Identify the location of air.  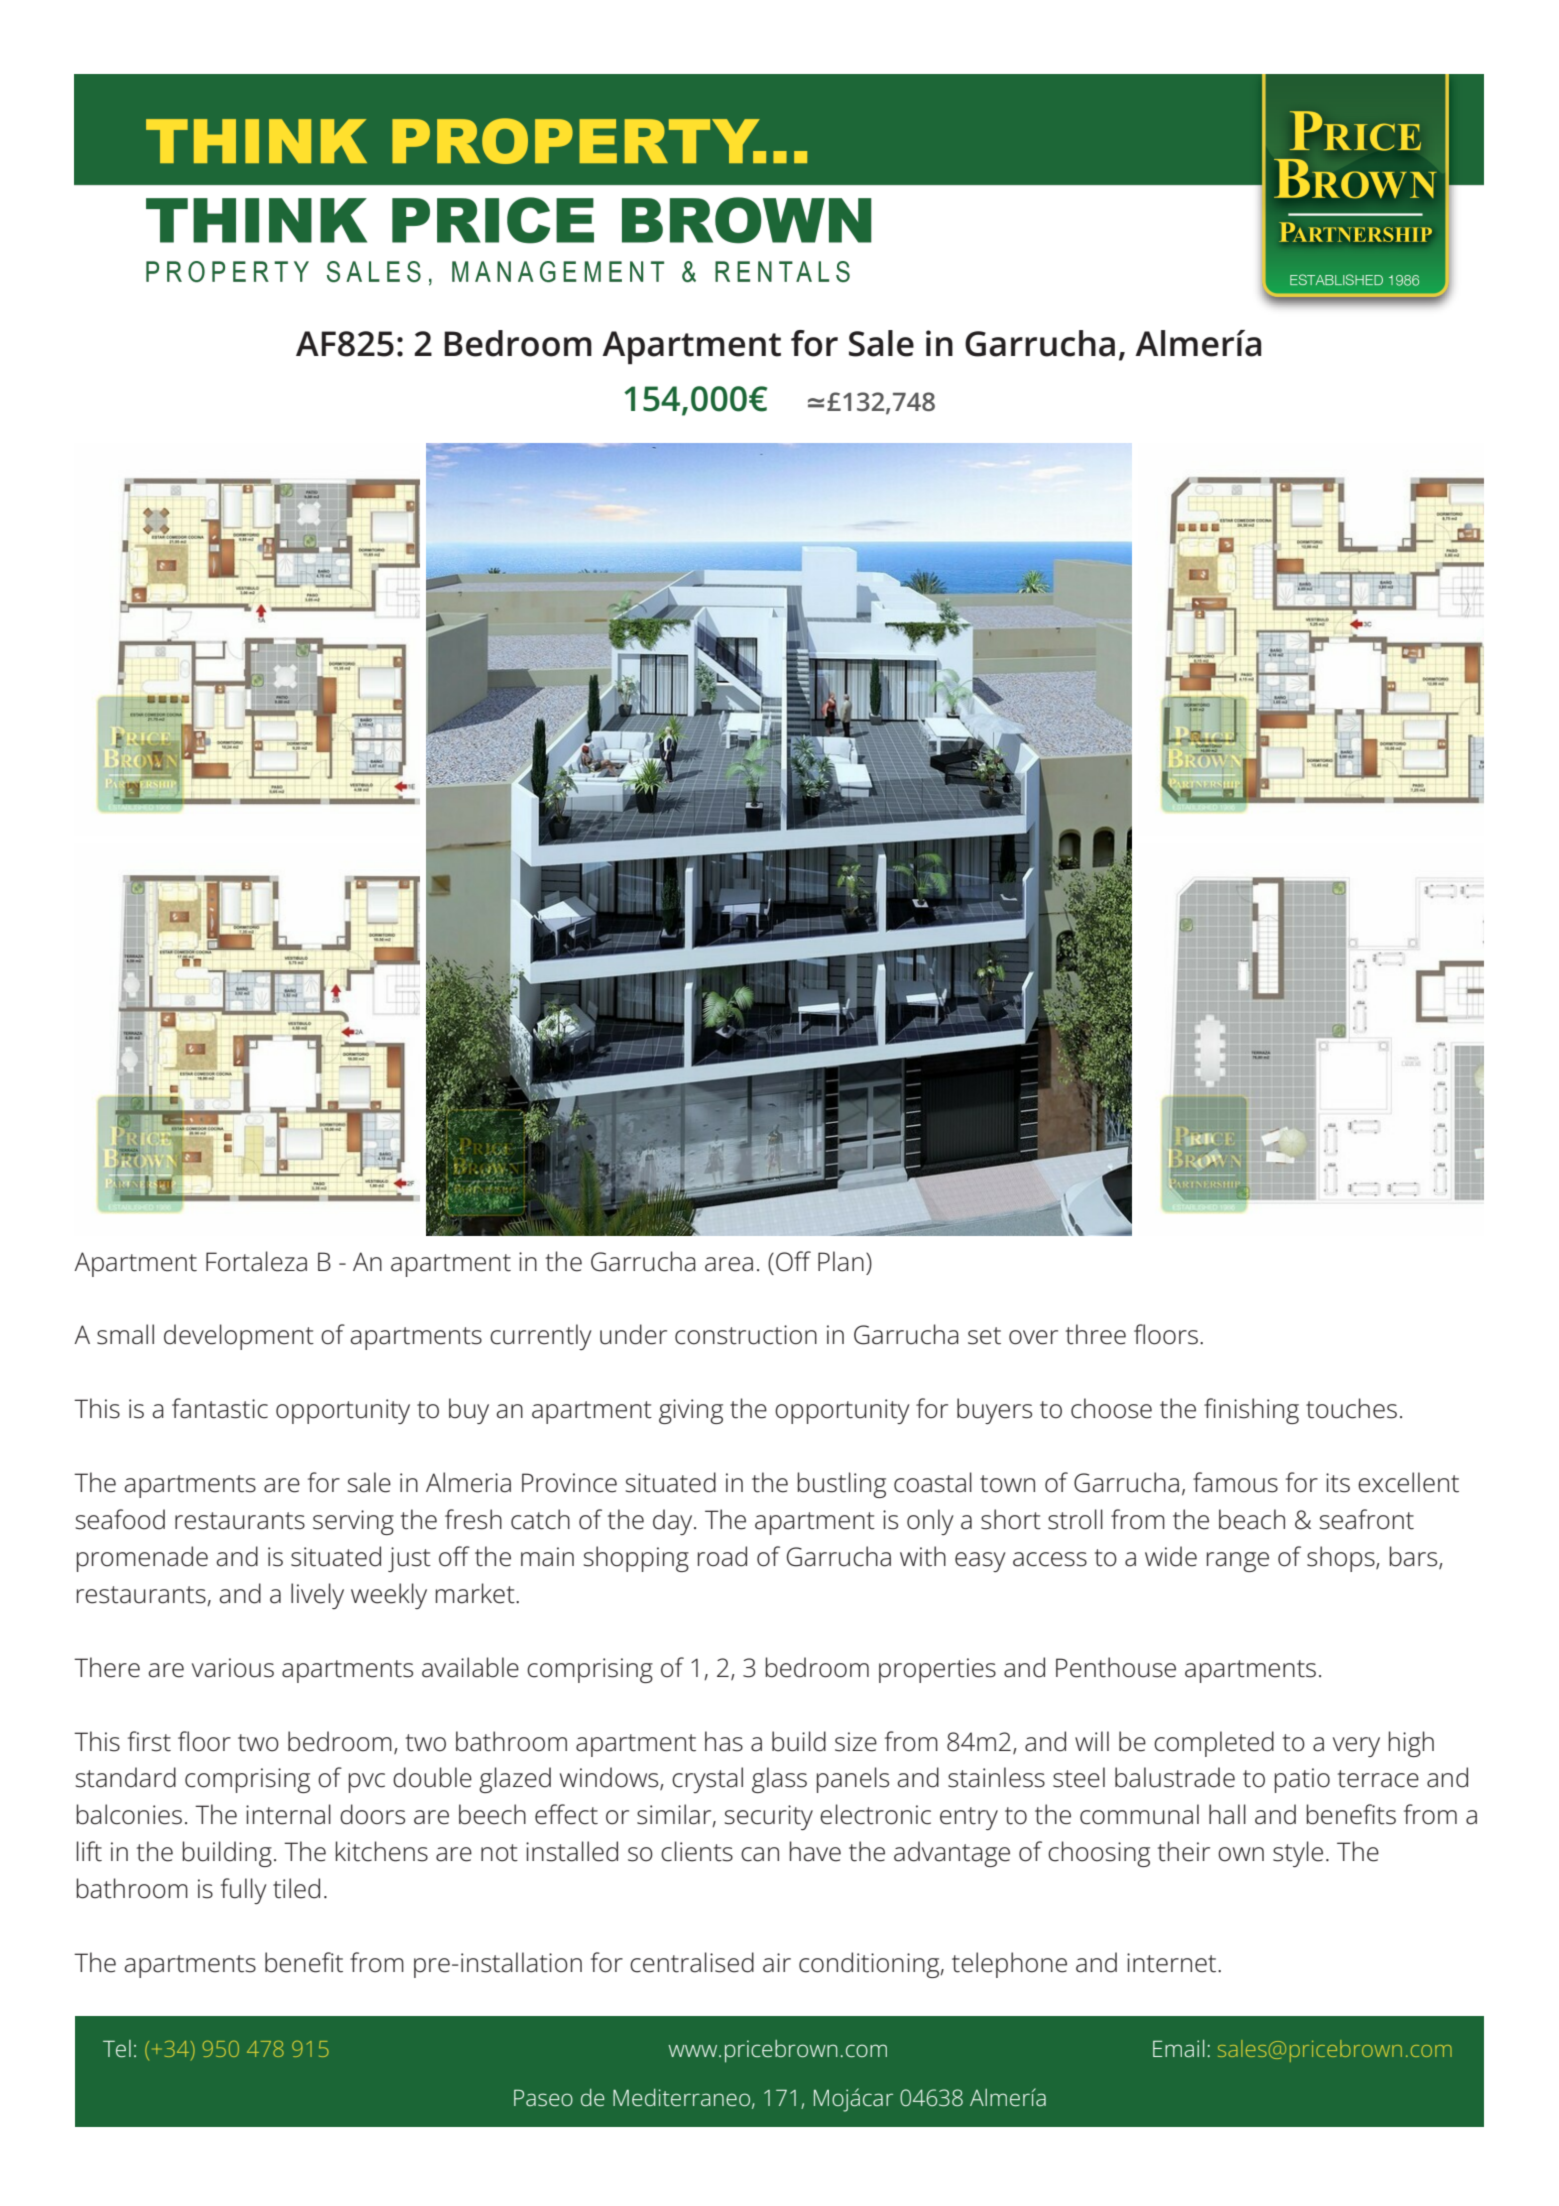
(777, 1963).
